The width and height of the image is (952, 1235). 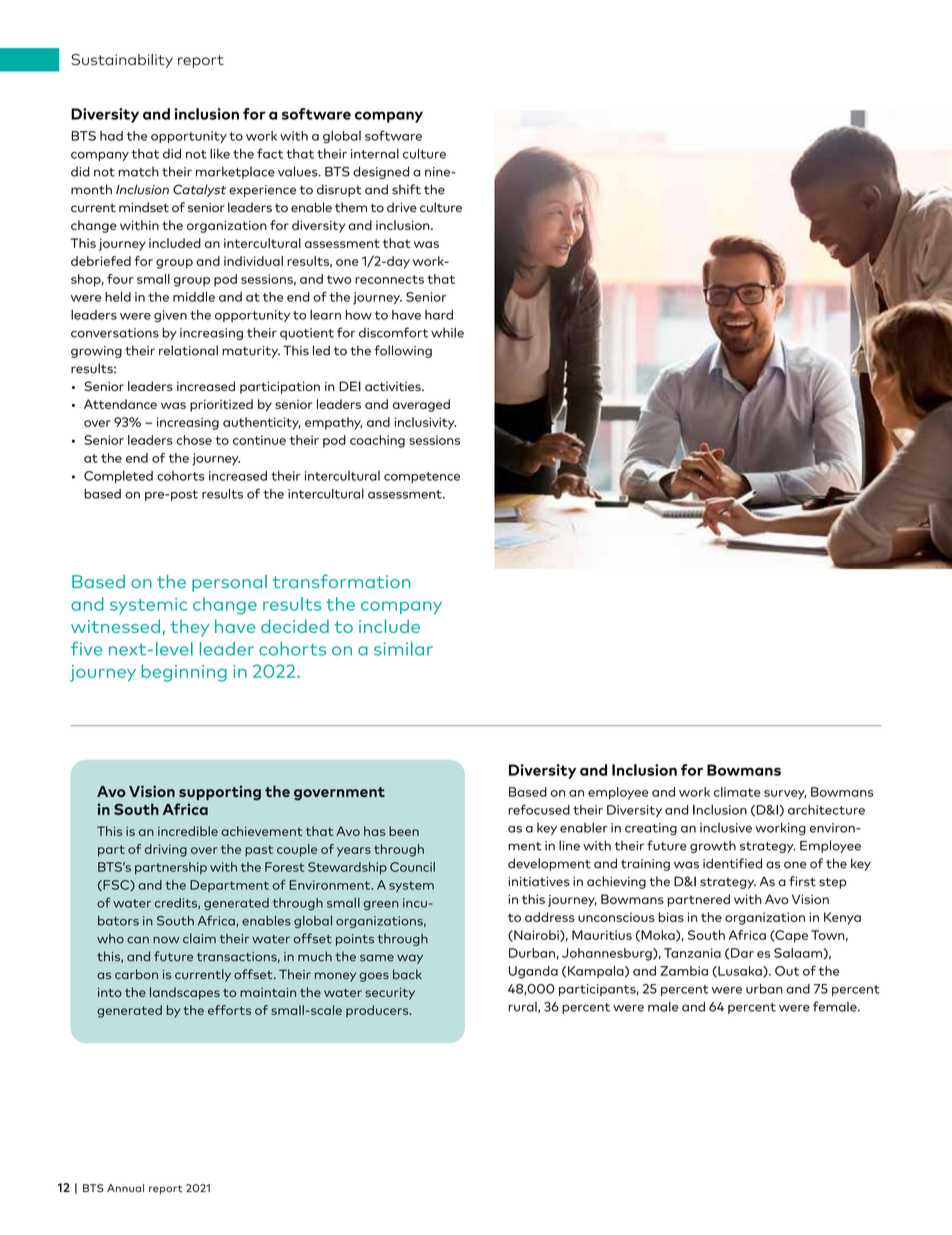 I want to click on rural, so click(x=523, y=1007).
